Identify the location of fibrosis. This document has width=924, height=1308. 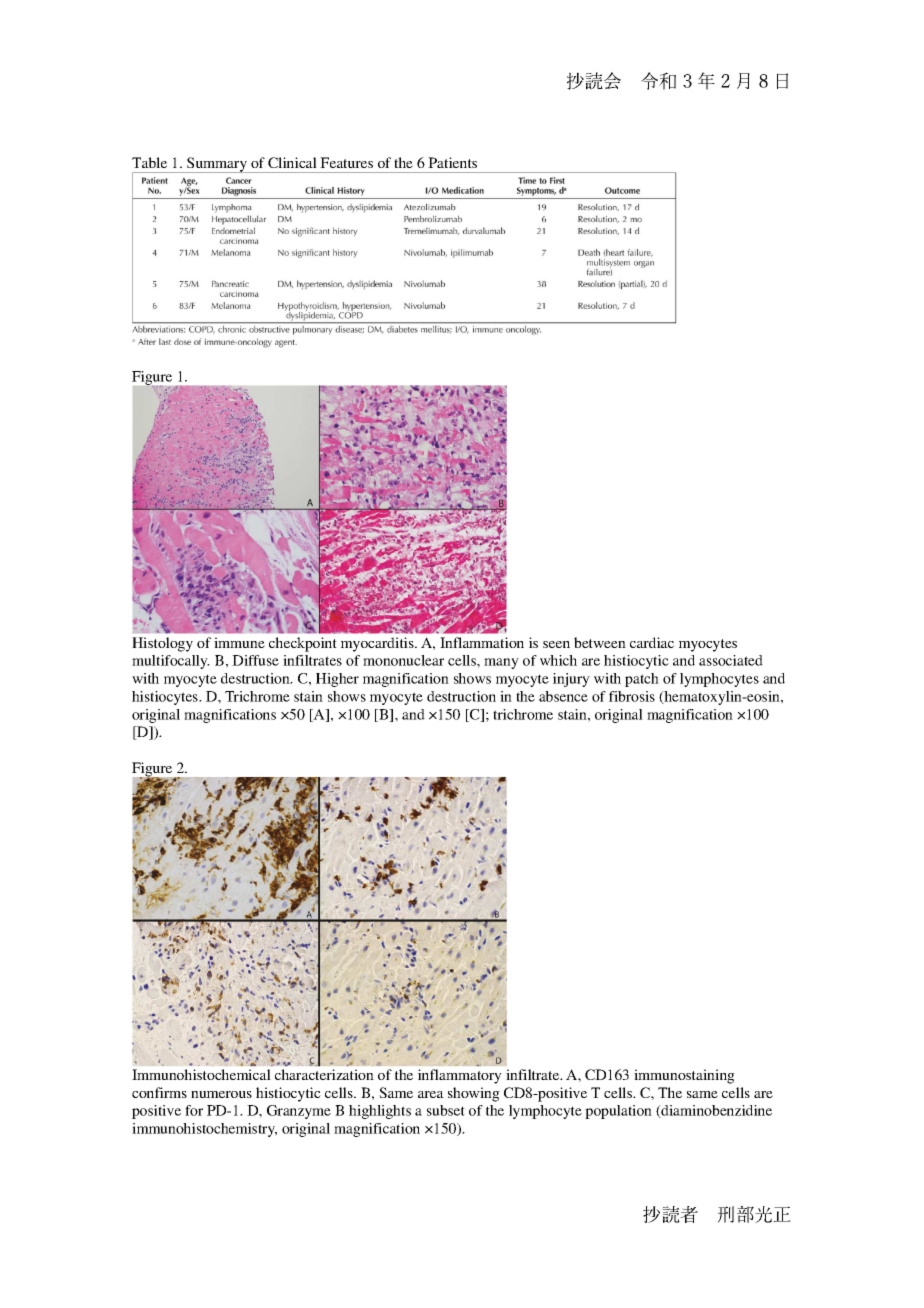
(632, 696).
